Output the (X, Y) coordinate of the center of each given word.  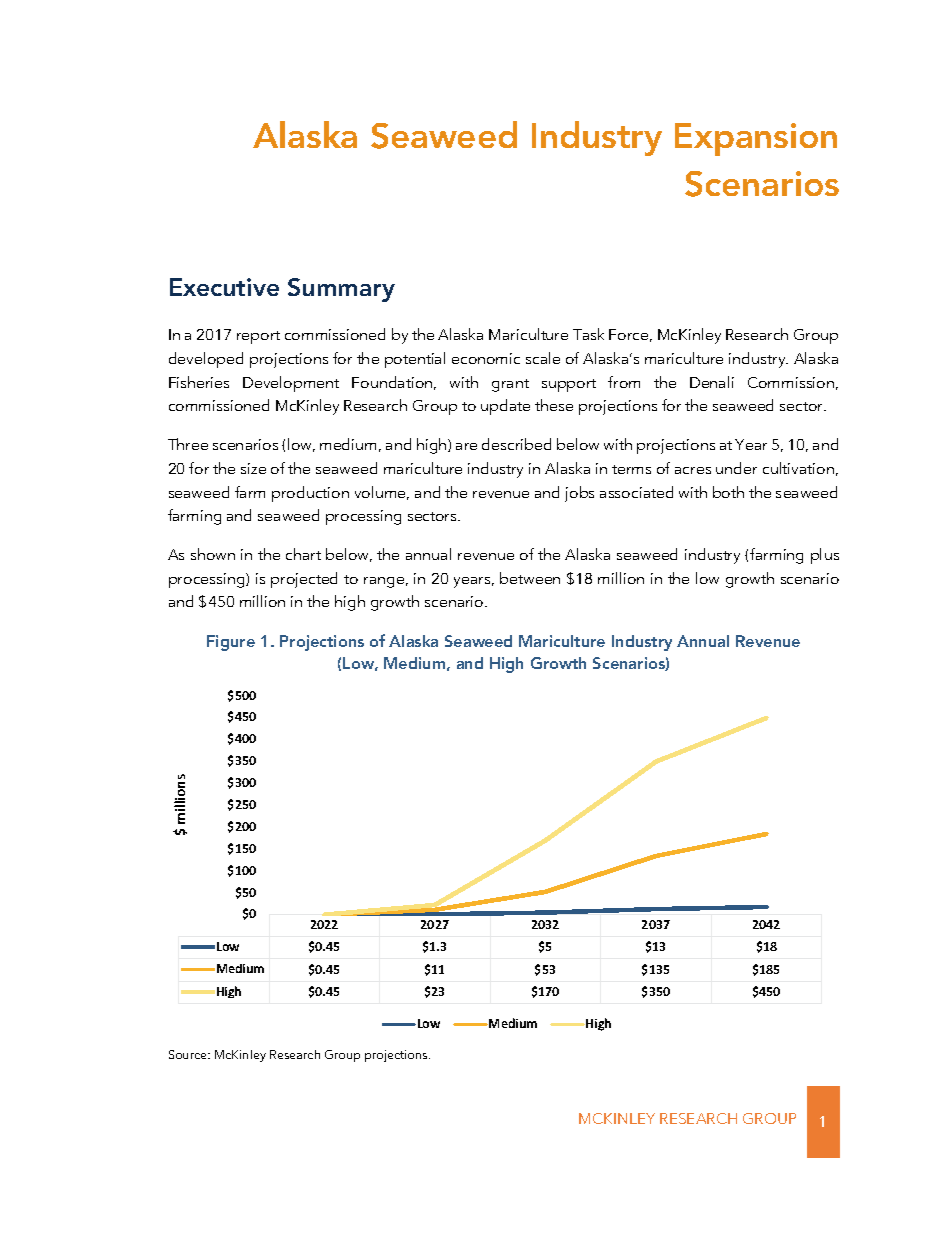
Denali (712, 382)
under (736, 468)
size (253, 468)
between (530, 578)
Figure (231, 643)
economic (486, 358)
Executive (224, 287)
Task (588, 334)
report (258, 337)
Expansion (756, 139)
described (516, 444)
